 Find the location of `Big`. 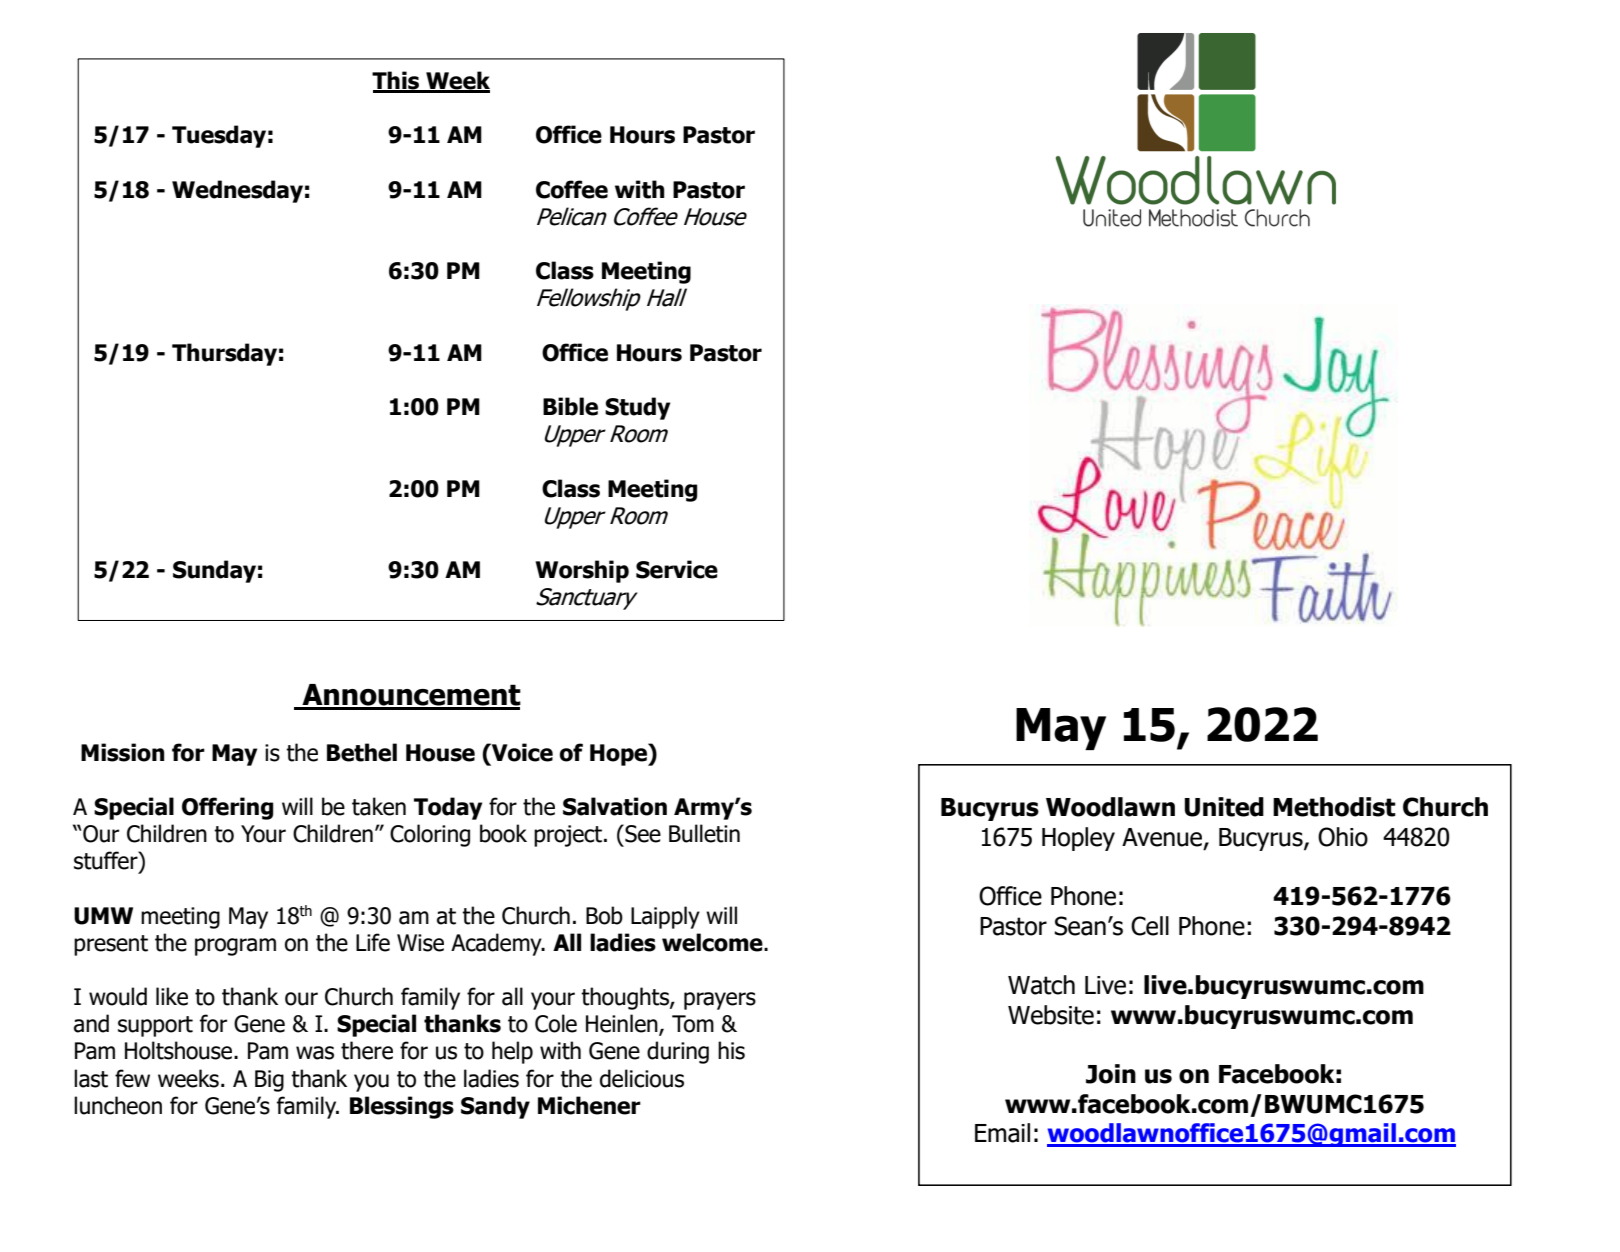

Big is located at coordinates (269, 1081).
